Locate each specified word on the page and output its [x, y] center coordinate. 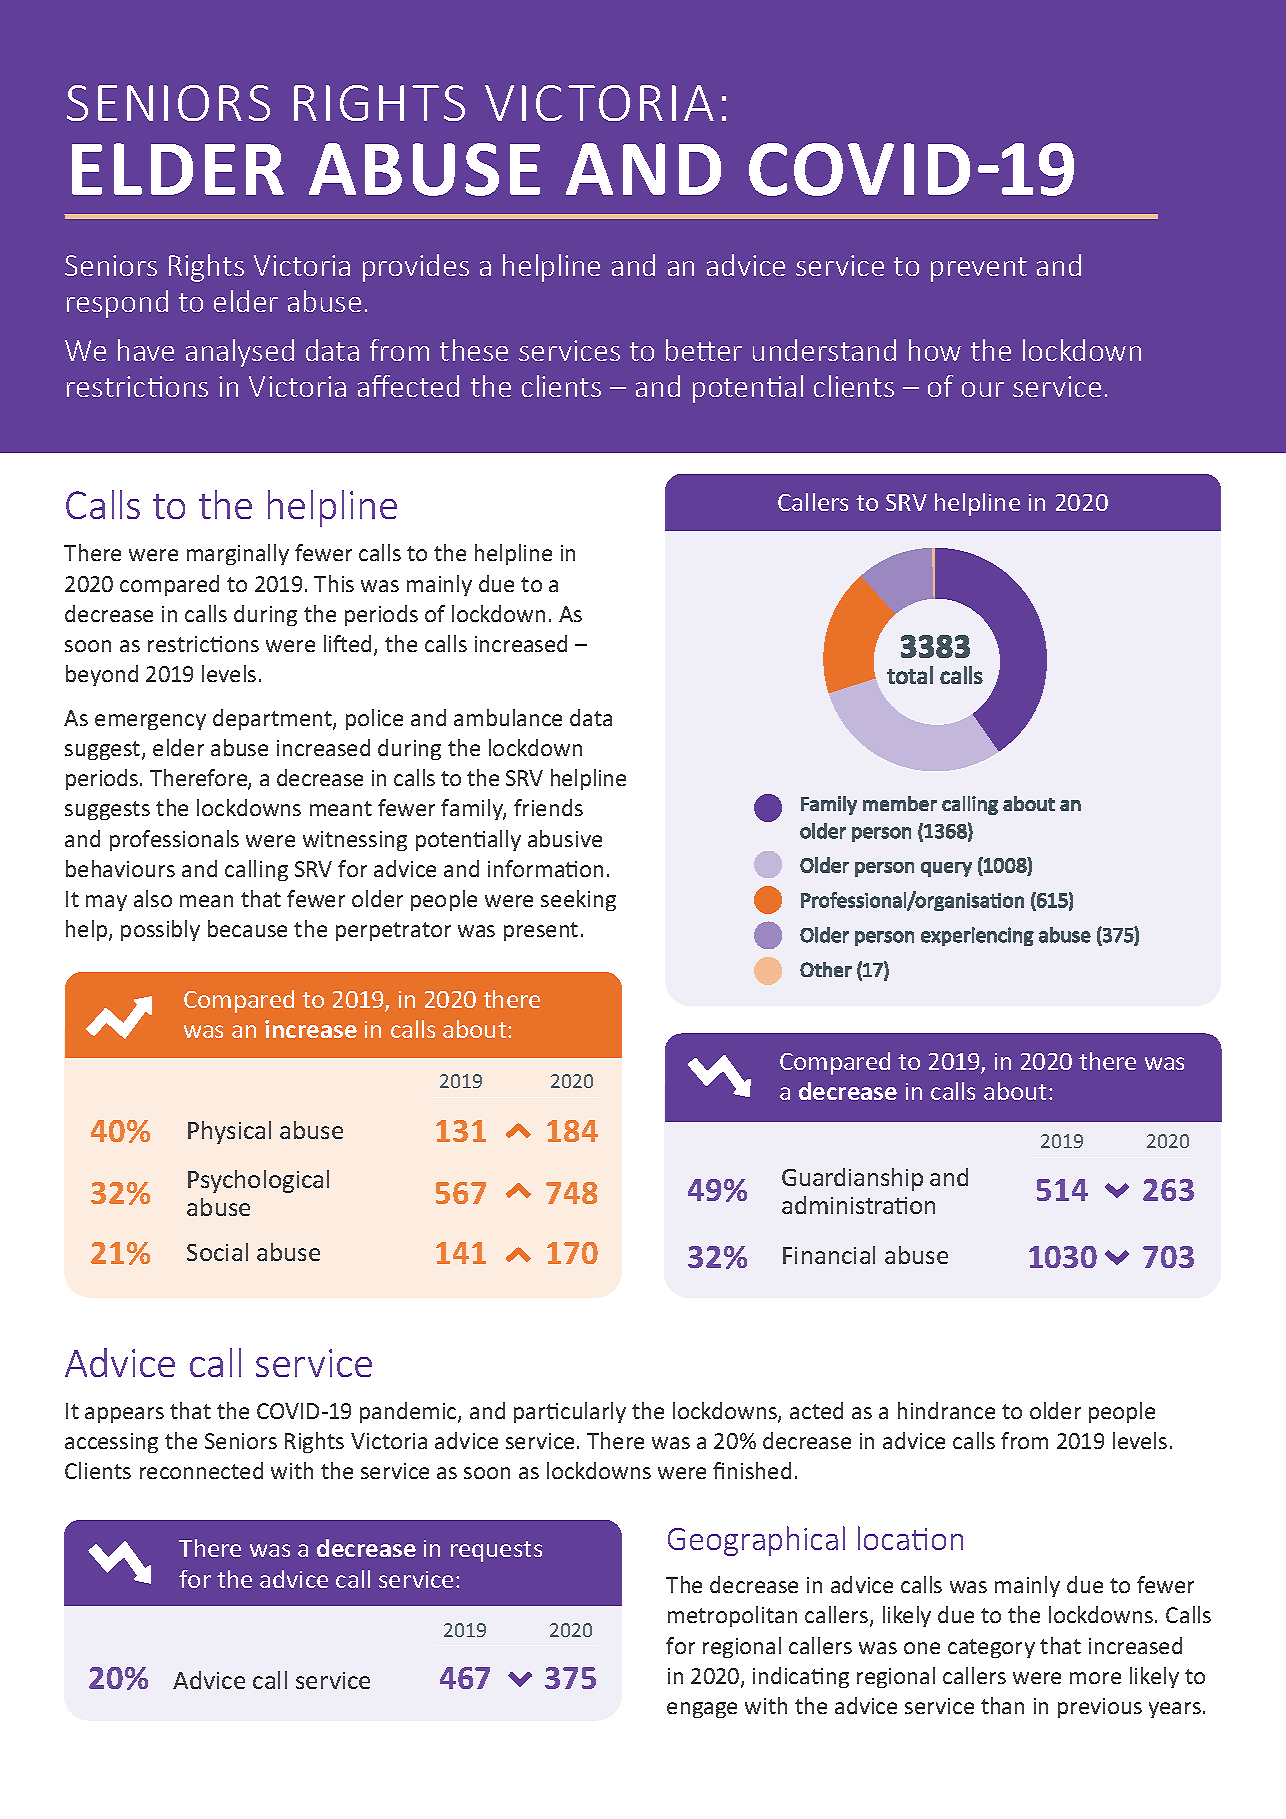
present [541, 931]
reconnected [201, 1470]
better [704, 350]
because [247, 928]
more [1095, 1678]
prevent [979, 269]
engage [702, 1710]
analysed [240, 353]
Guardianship [852, 1179]
